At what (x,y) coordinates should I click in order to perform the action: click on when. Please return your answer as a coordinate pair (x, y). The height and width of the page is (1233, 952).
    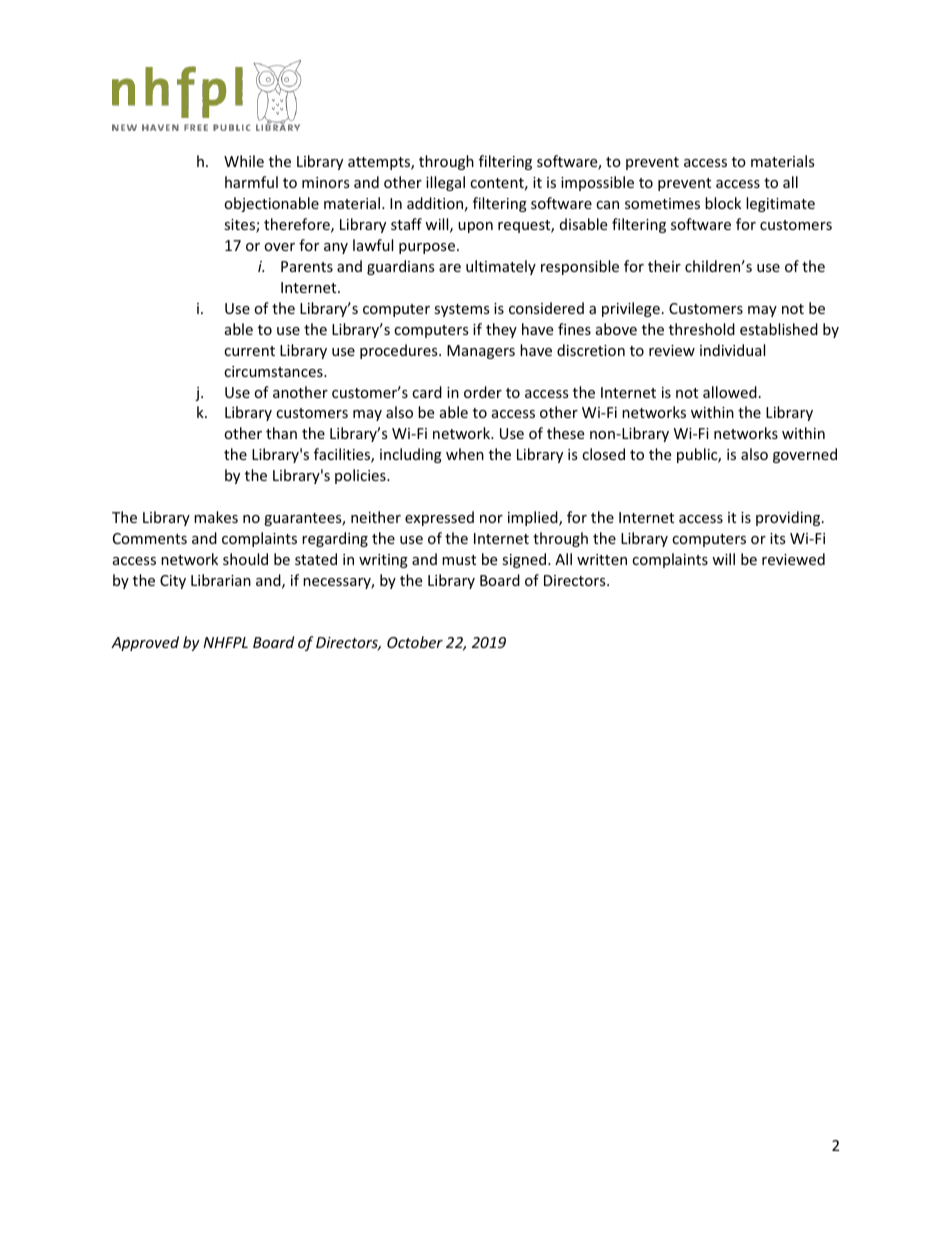
    Looking at the image, I should click on (465, 454).
